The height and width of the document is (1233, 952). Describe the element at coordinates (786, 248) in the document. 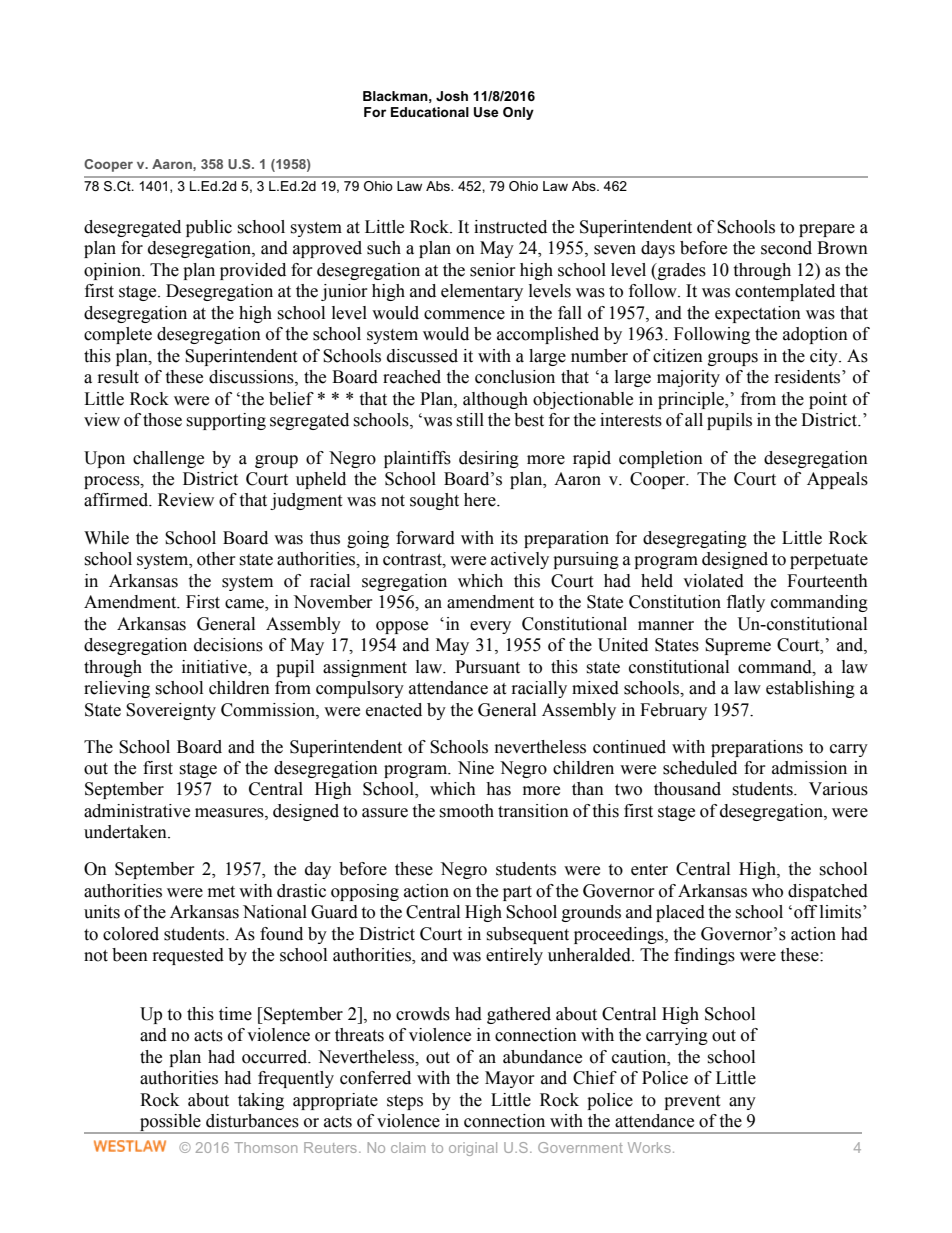

I see `second` at that location.
